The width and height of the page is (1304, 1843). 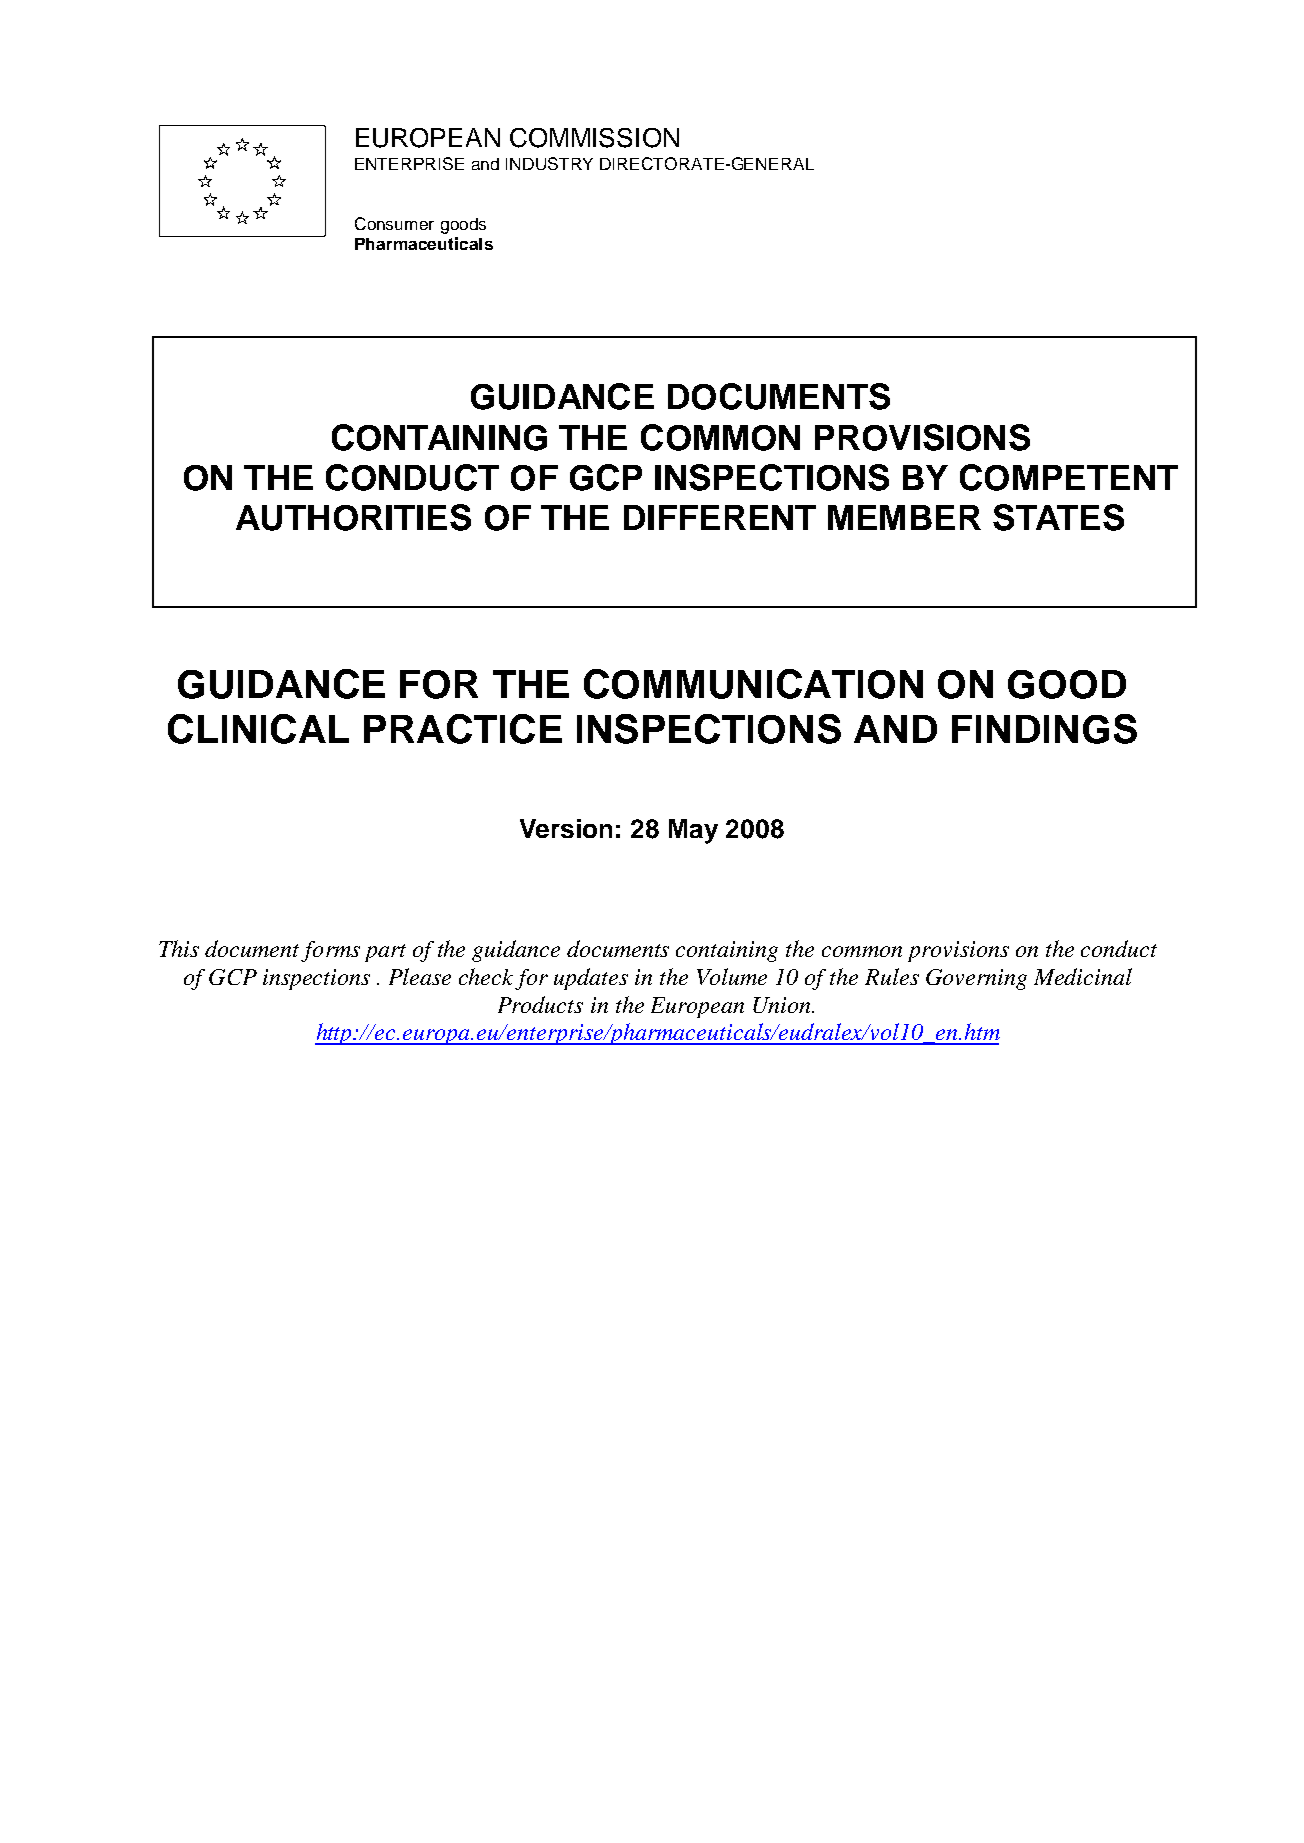 I want to click on Consumer, so click(x=394, y=223).
